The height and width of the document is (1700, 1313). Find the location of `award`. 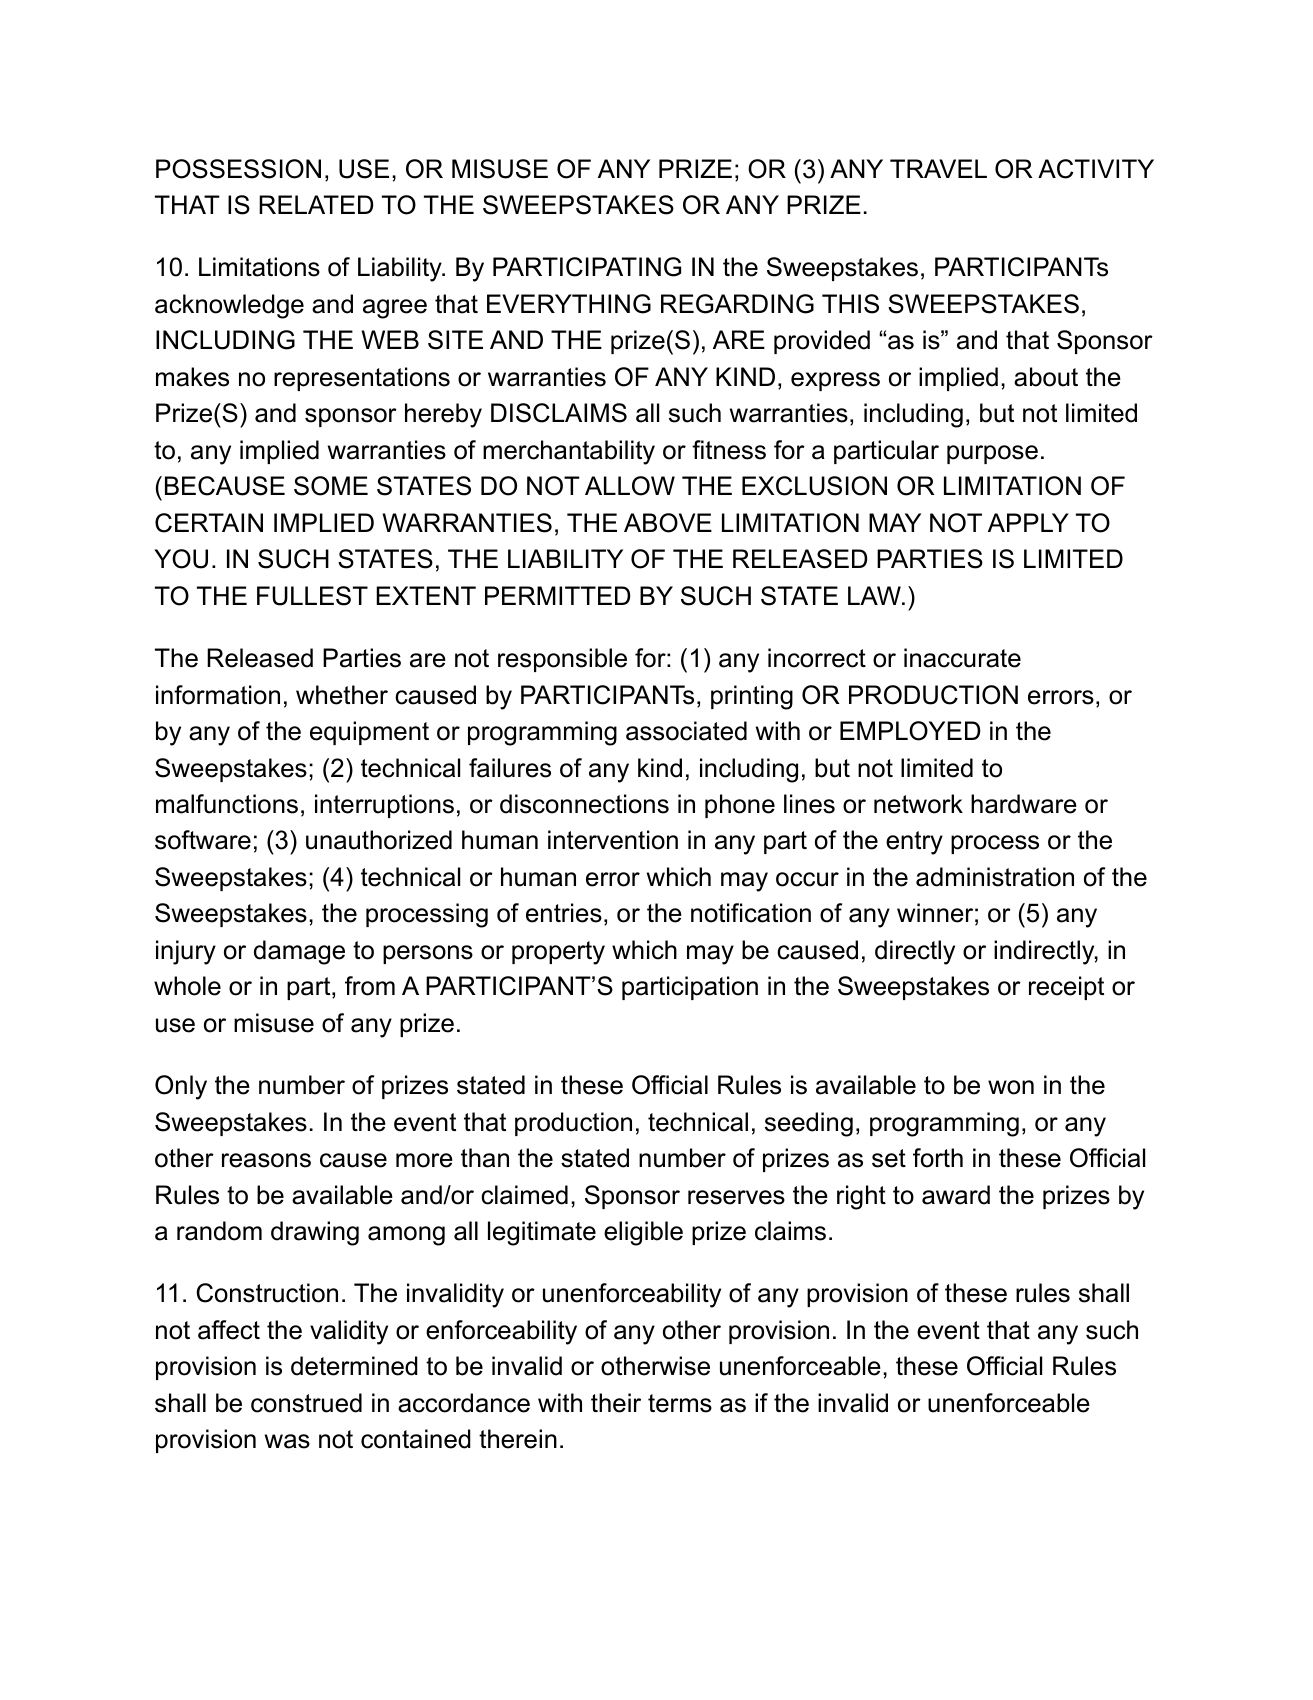

award is located at coordinates (956, 1195).
